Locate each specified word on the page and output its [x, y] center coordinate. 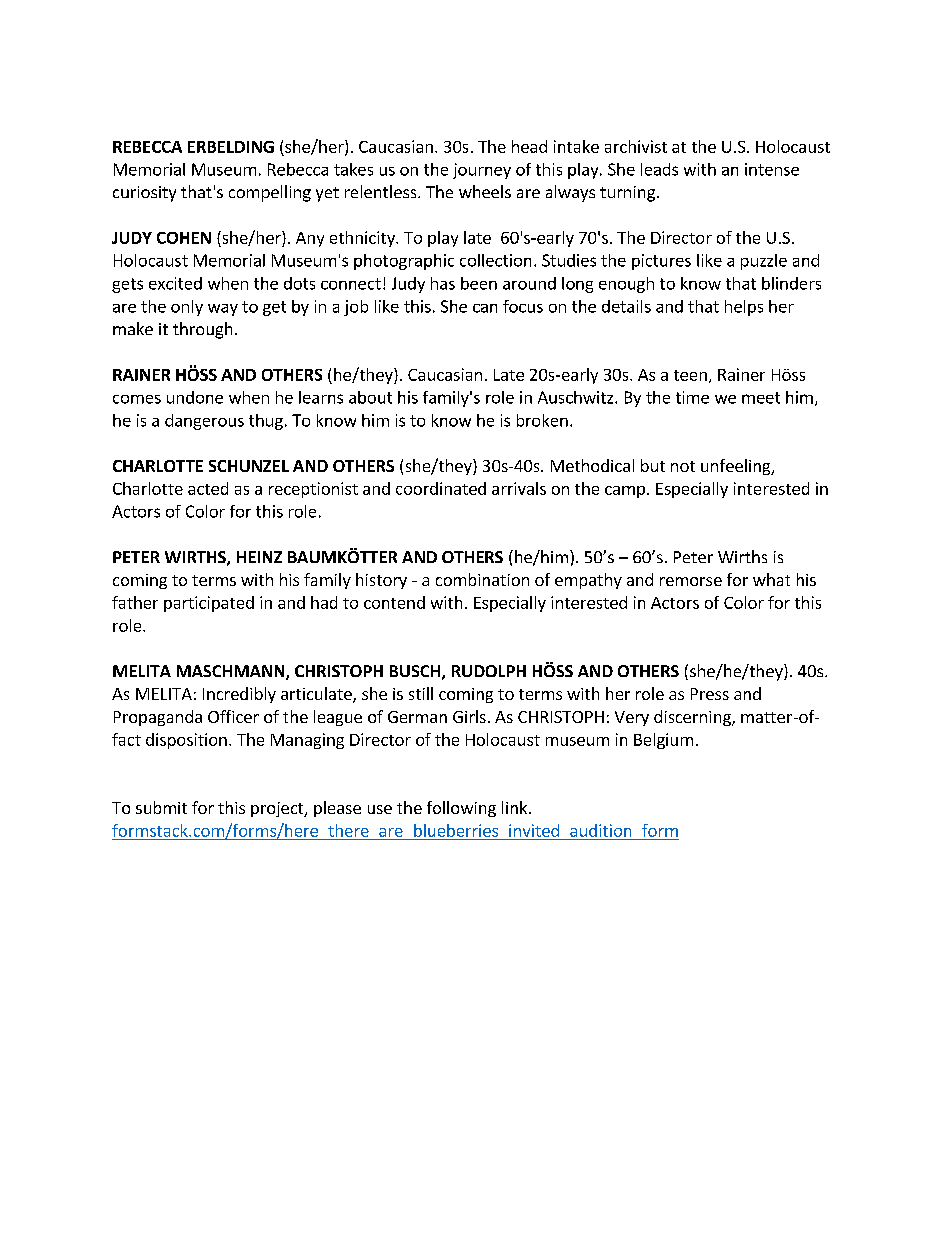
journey [482, 171]
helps [744, 308]
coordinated [441, 488]
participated [209, 604]
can [485, 308]
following [461, 809]
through [202, 330]
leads [659, 169]
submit [161, 807]
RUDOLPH [489, 671]
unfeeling [737, 467]
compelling [270, 193]
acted [208, 488]
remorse [691, 581]
